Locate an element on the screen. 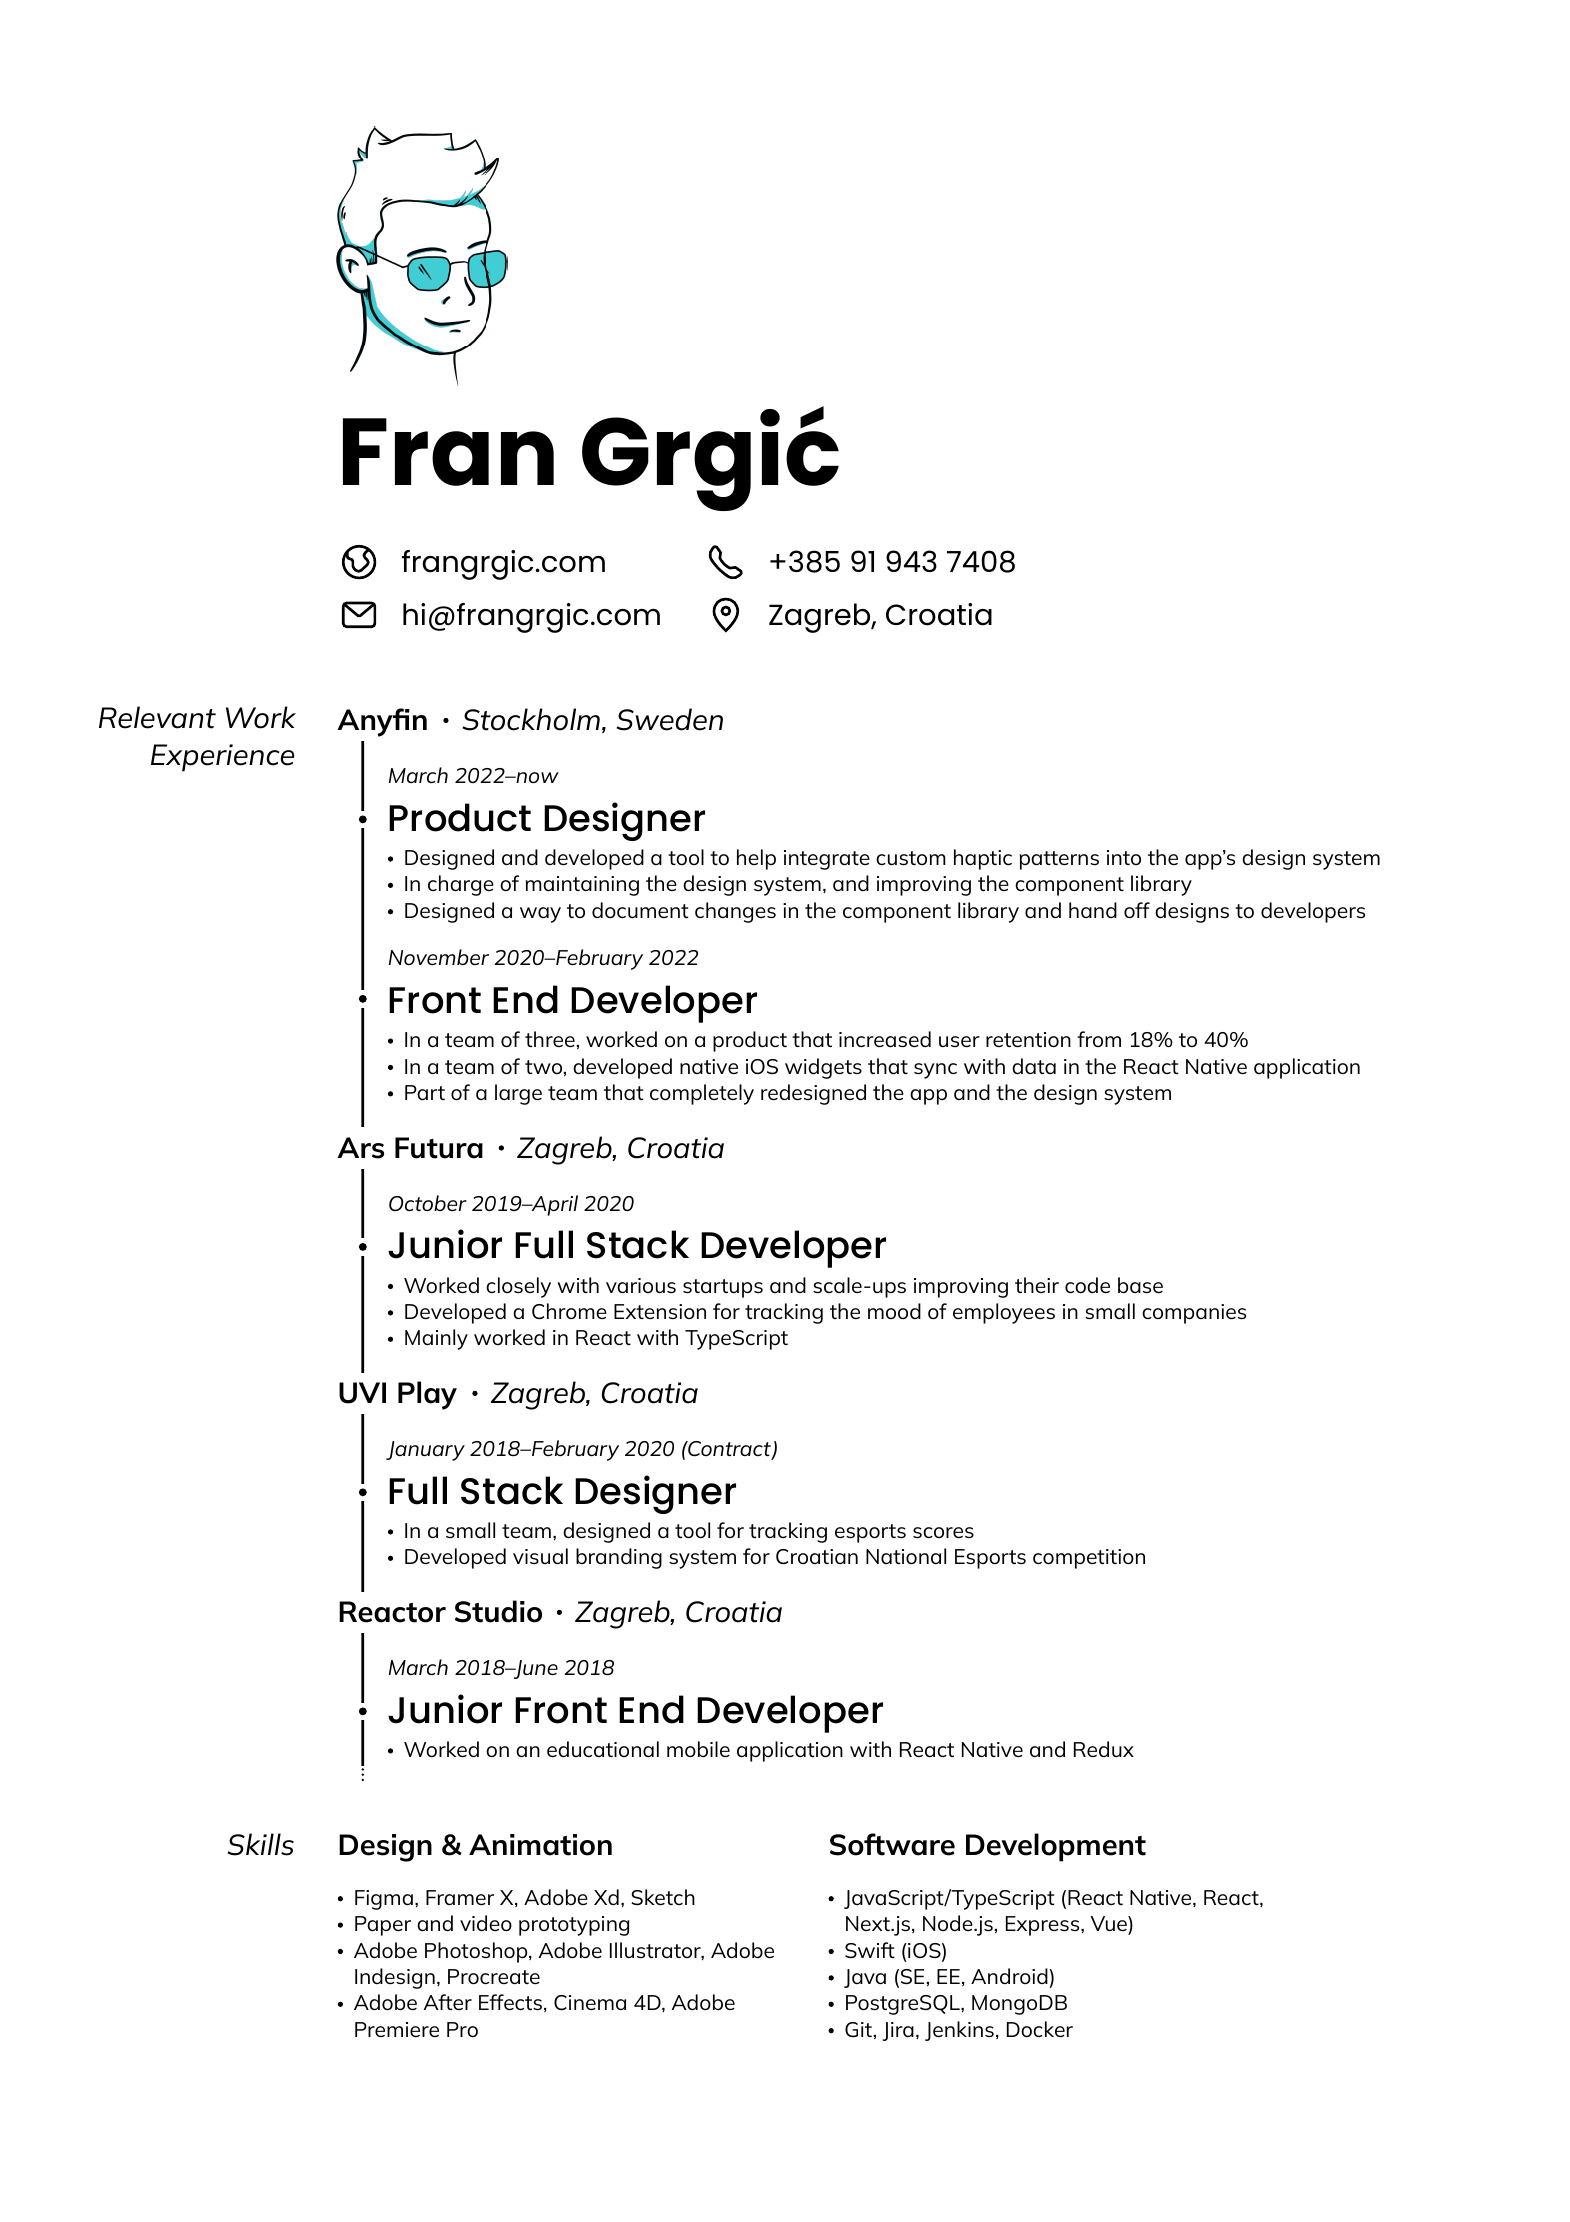 The image size is (1570, 2222). Ars is located at coordinates (360, 1148).
